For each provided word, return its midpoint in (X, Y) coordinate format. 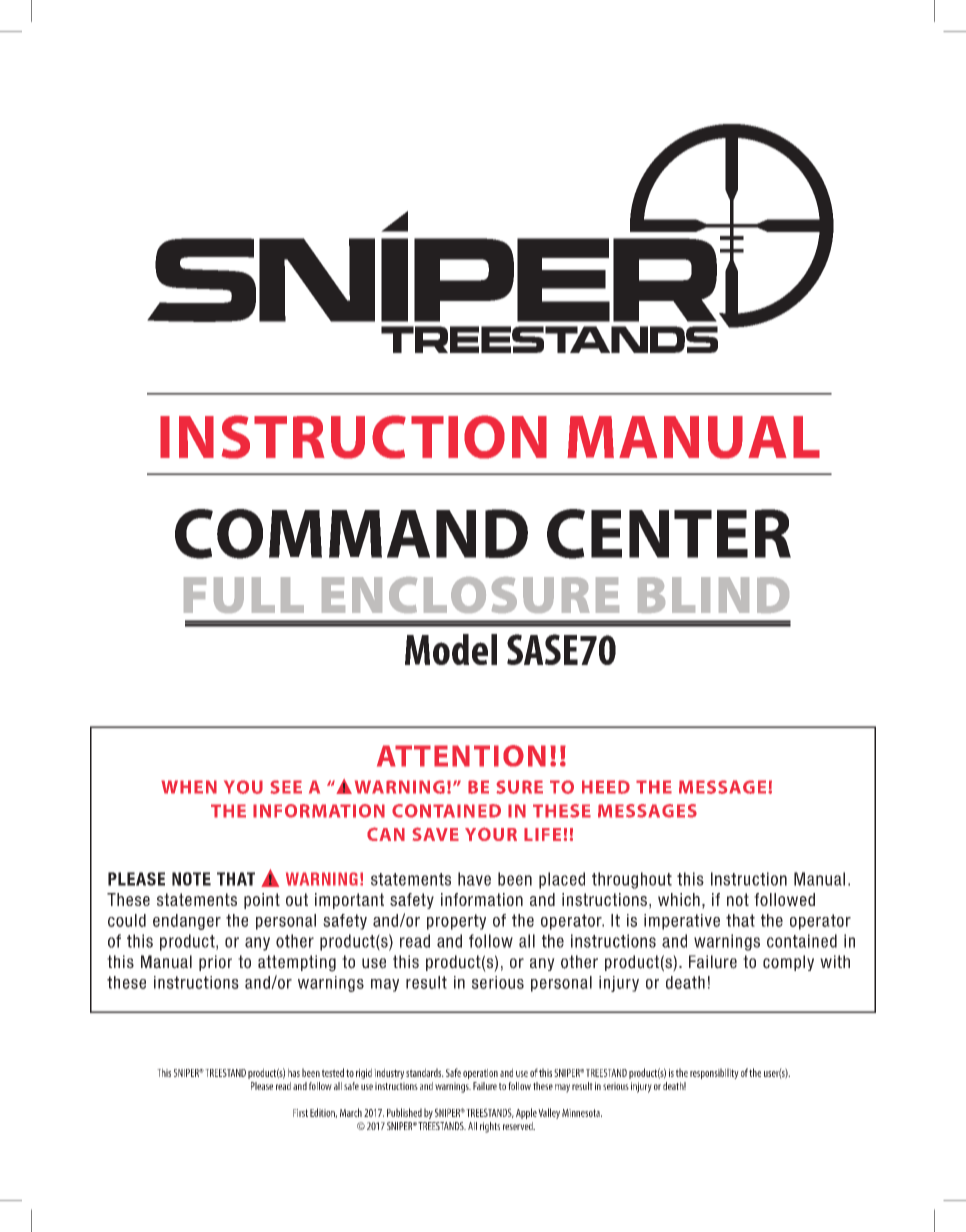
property (456, 922)
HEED (606, 787)
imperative (682, 922)
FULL (244, 595)
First (300, 1113)
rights (490, 1127)
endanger (187, 922)
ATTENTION (461, 756)
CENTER (669, 534)
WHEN (189, 787)
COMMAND (351, 534)
